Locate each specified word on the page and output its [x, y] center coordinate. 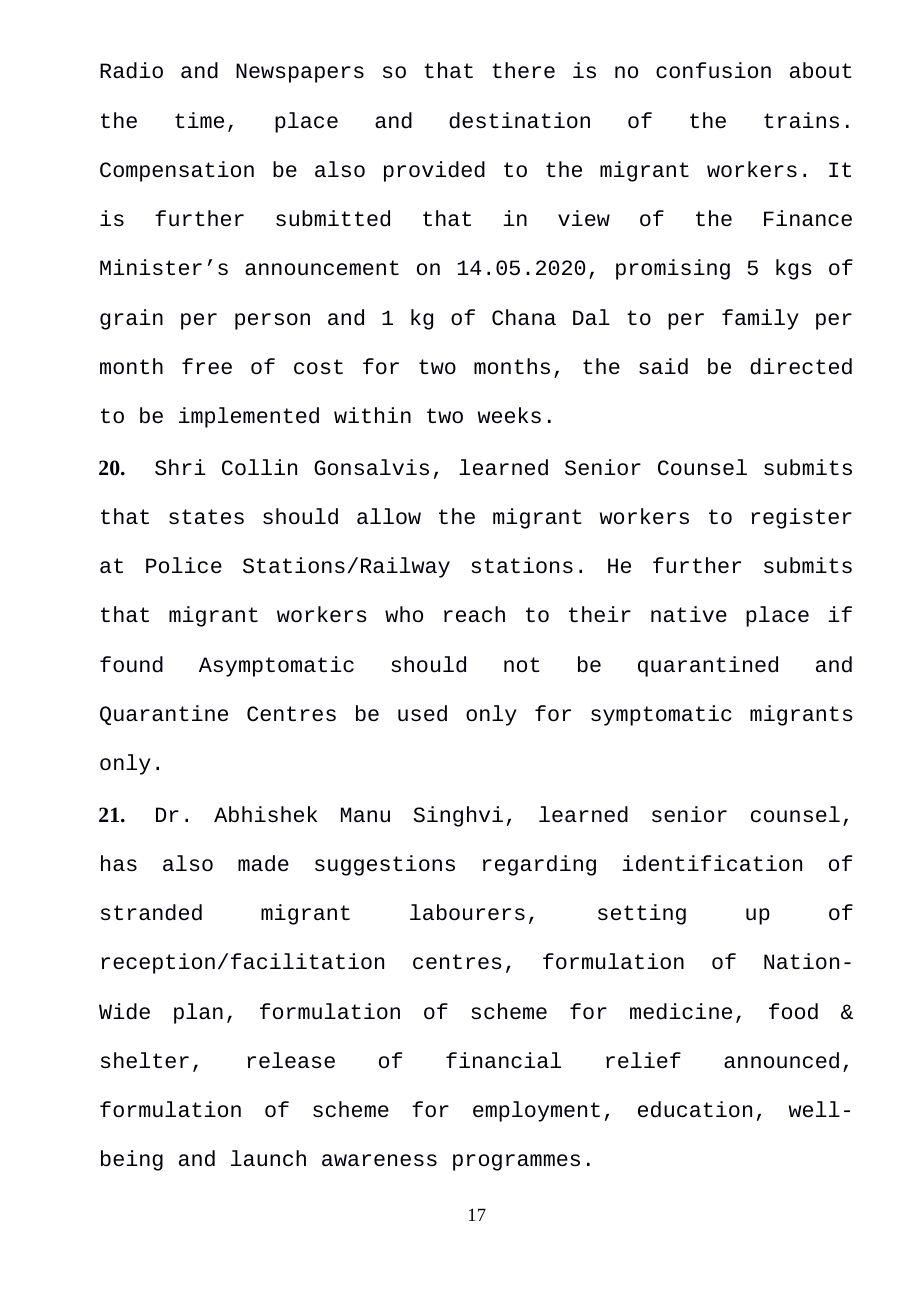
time [199, 120]
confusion [713, 70]
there [523, 70]
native [689, 614]
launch [268, 1158]
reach [474, 614]
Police [184, 565]
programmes [516, 1162]
